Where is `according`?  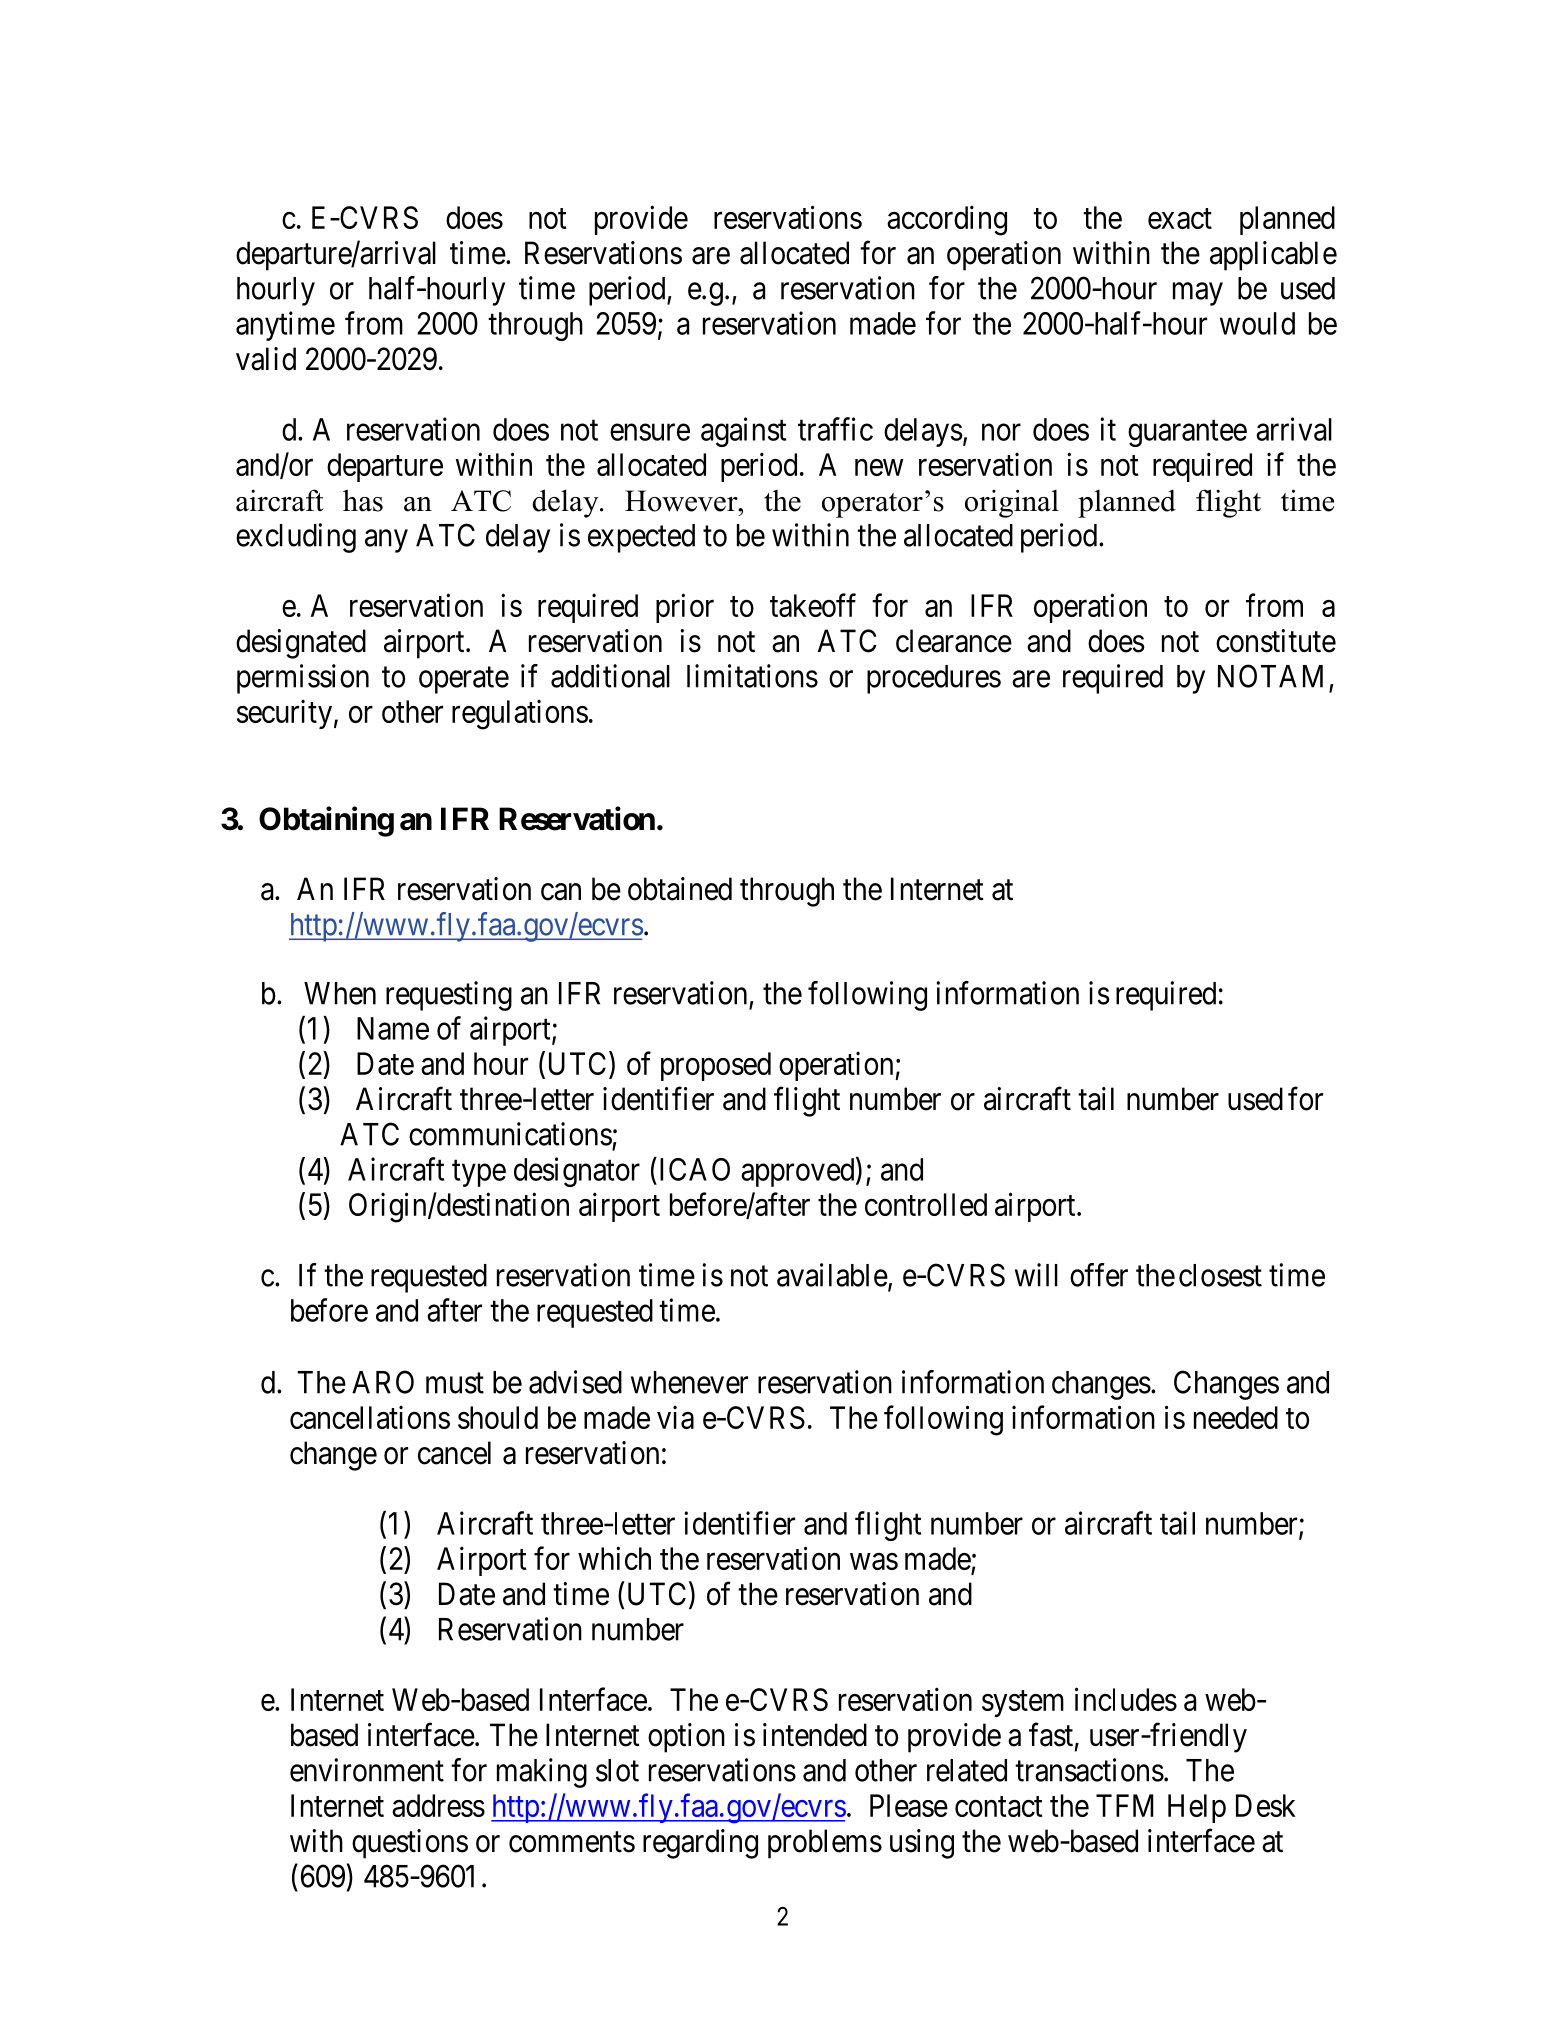 according is located at coordinates (947, 220).
